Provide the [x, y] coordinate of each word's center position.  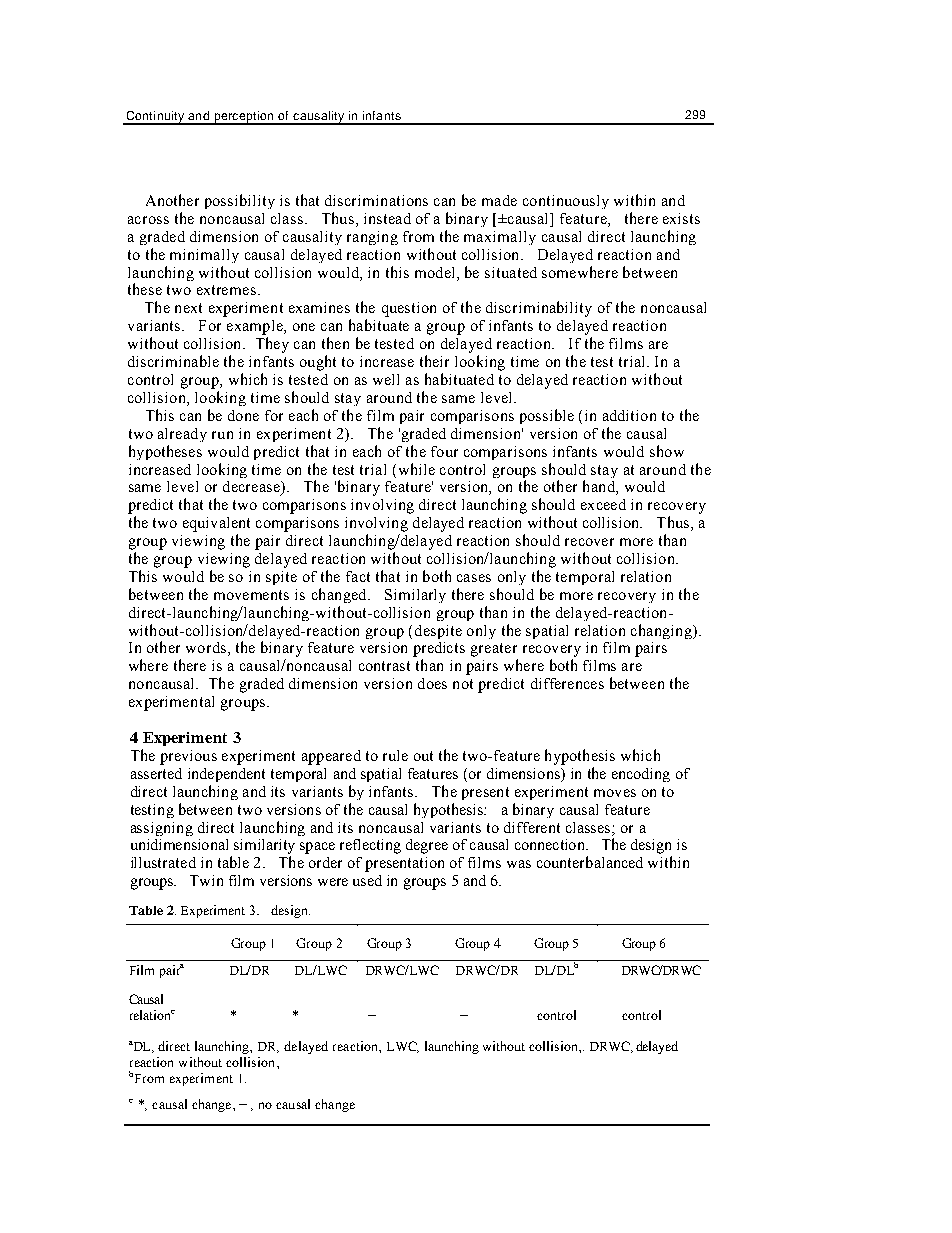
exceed [603, 504]
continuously [566, 202]
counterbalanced [590, 862]
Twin [206, 880]
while [415, 469]
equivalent [216, 524]
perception [244, 118]
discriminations [376, 200]
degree [427, 846]
